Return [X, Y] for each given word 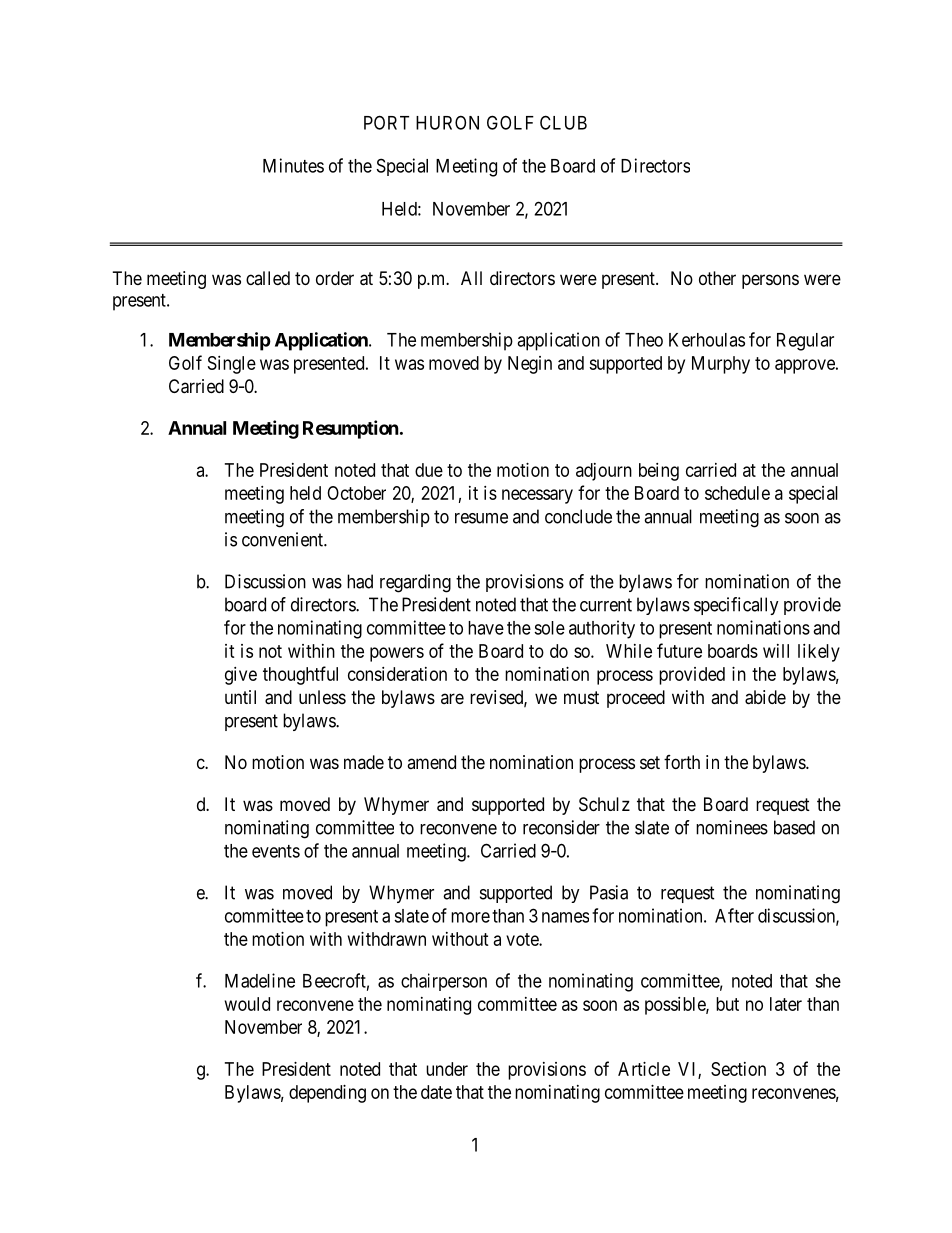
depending [327, 1094]
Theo [644, 340]
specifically [736, 606]
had [360, 581]
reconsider [561, 827]
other [717, 278]
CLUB [563, 122]
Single [232, 365]
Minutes [293, 165]
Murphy [721, 365]
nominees [732, 827]
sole [549, 628]
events [276, 851]
